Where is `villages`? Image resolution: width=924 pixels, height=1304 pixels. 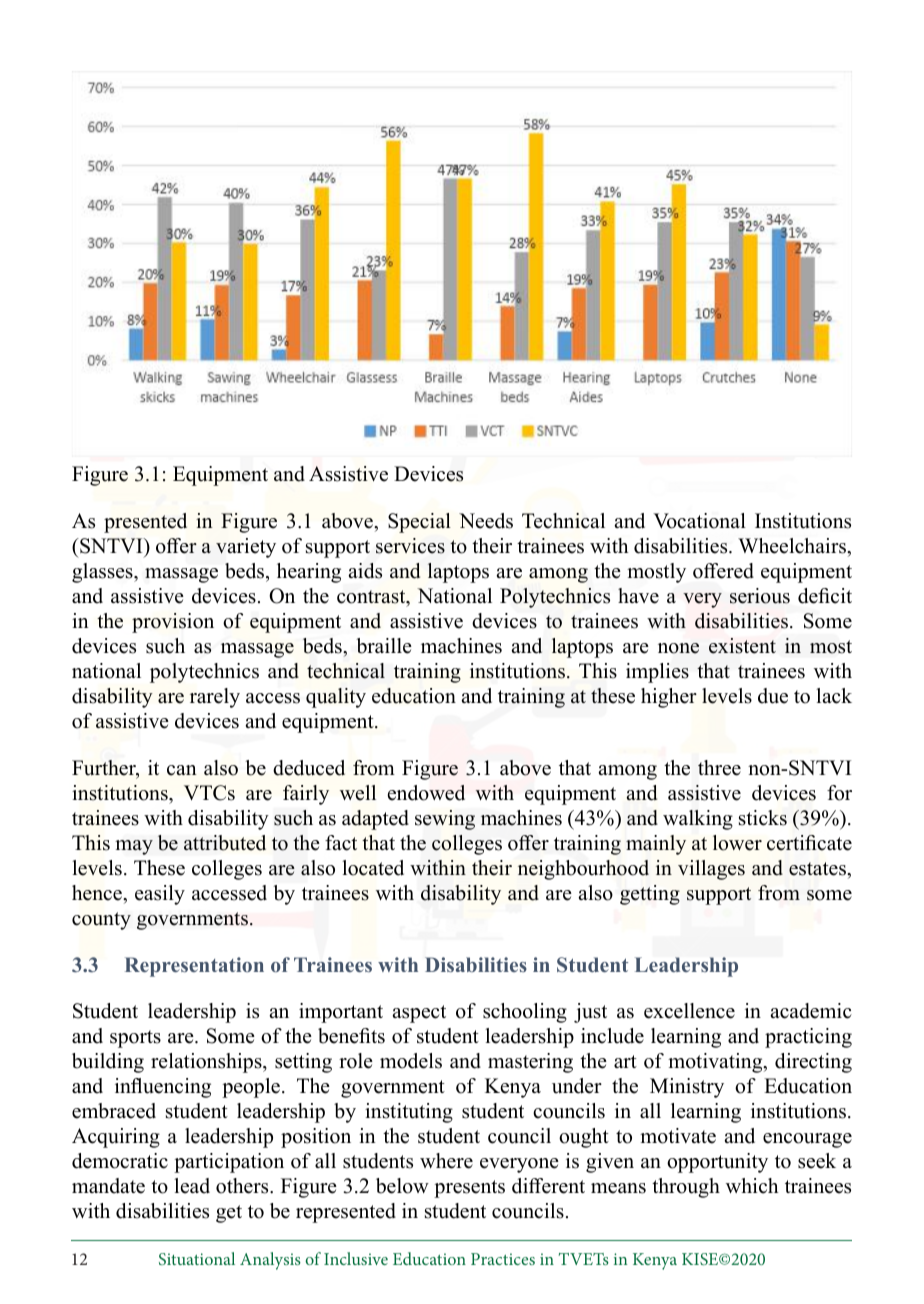 villages is located at coordinates (711, 870).
